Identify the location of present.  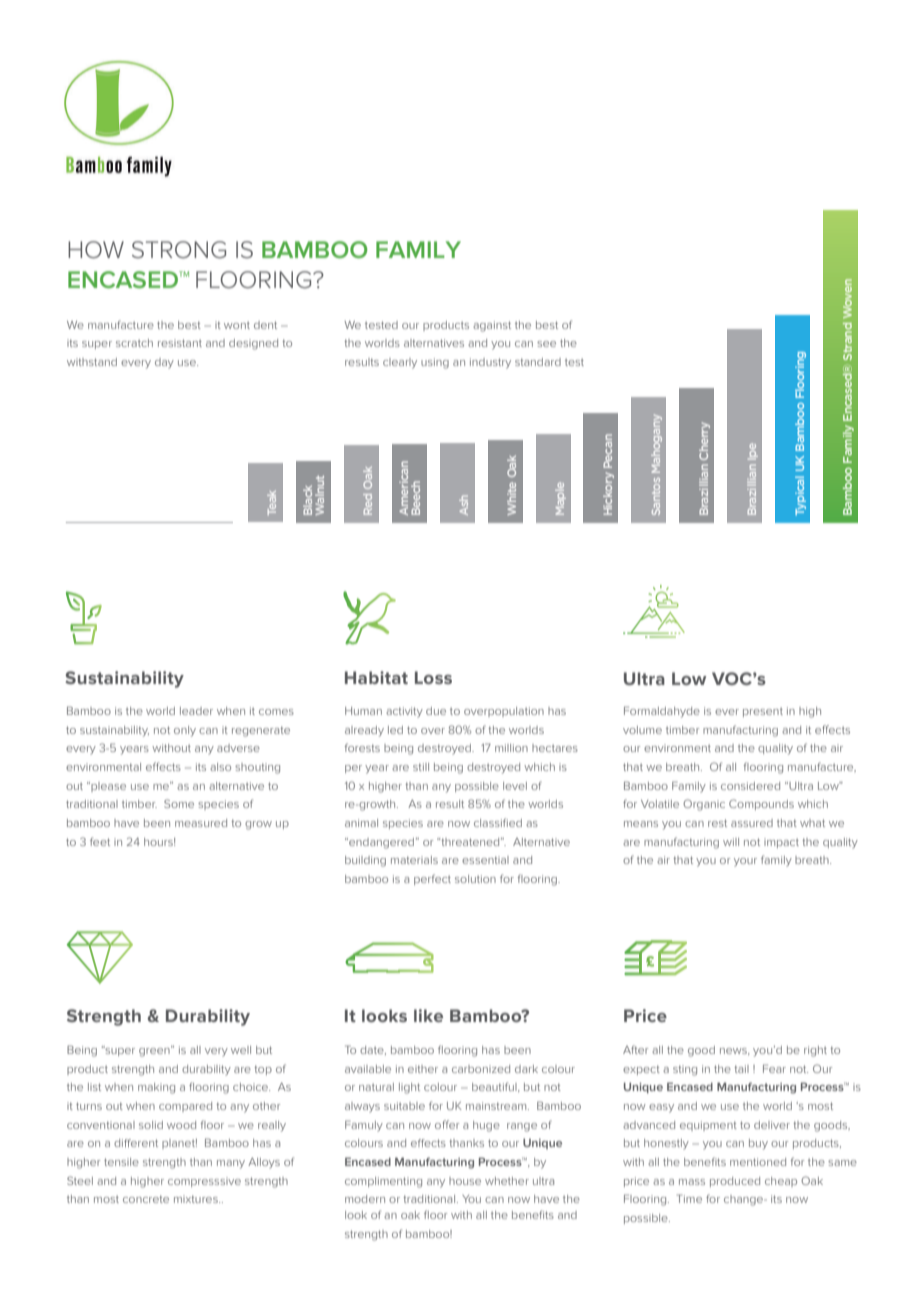
(763, 712).
